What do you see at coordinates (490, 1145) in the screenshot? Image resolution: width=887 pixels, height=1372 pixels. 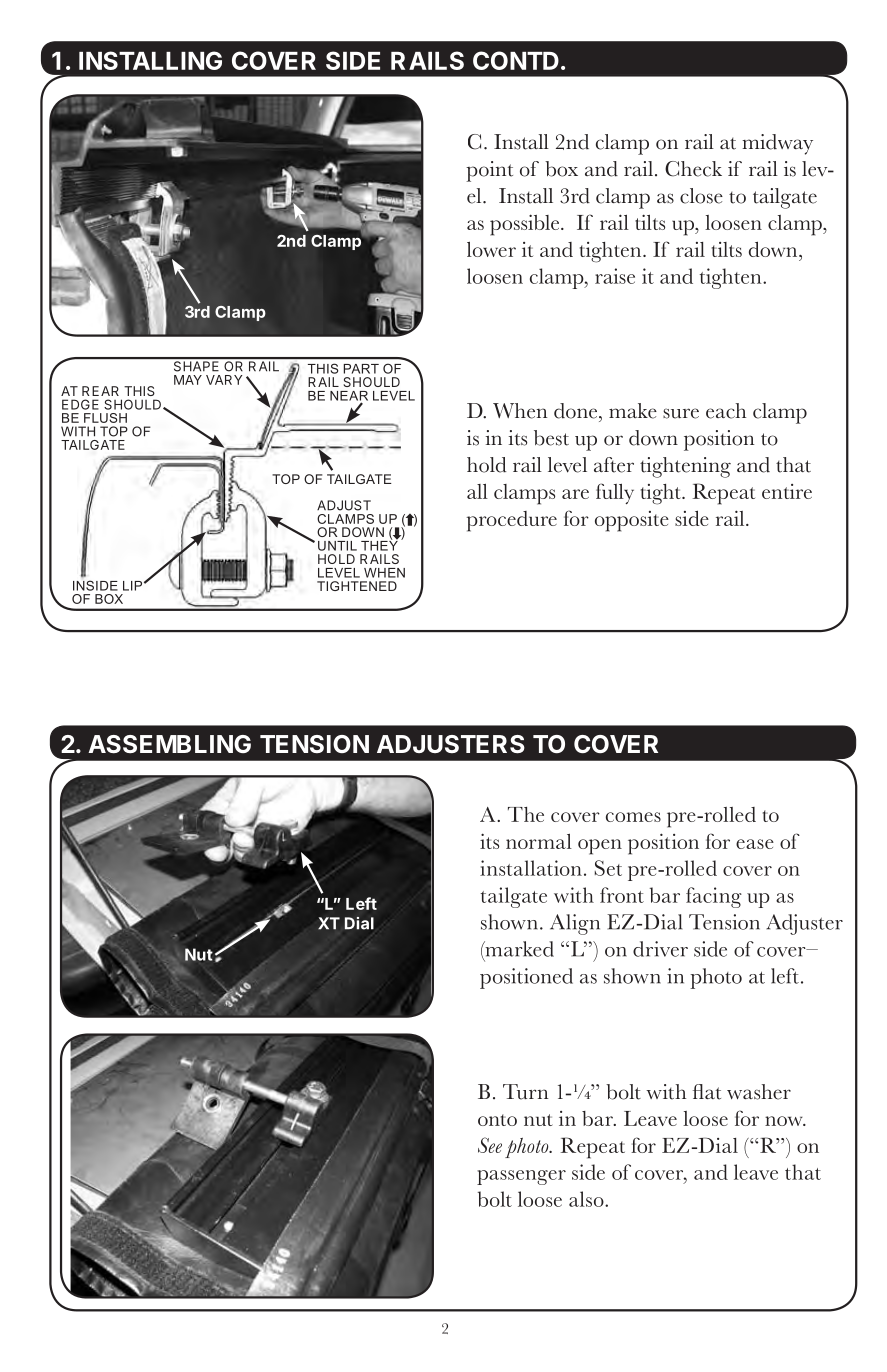 I see `See` at bounding box center [490, 1145].
